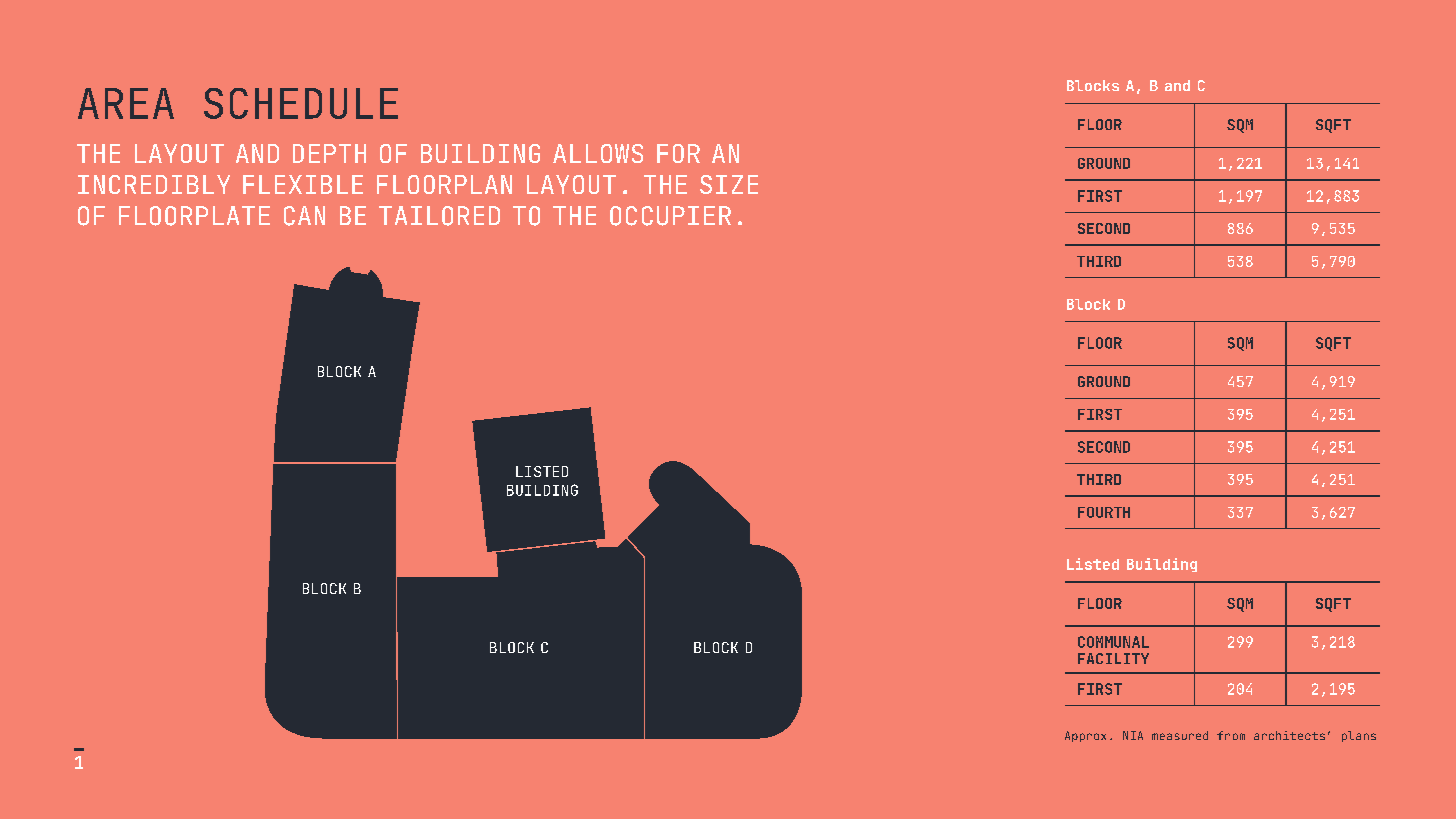 The height and width of the image is (819, 1456). Describe the element at coordinates (301, 103) in the image. I see `SCHEDULE` at that location.
